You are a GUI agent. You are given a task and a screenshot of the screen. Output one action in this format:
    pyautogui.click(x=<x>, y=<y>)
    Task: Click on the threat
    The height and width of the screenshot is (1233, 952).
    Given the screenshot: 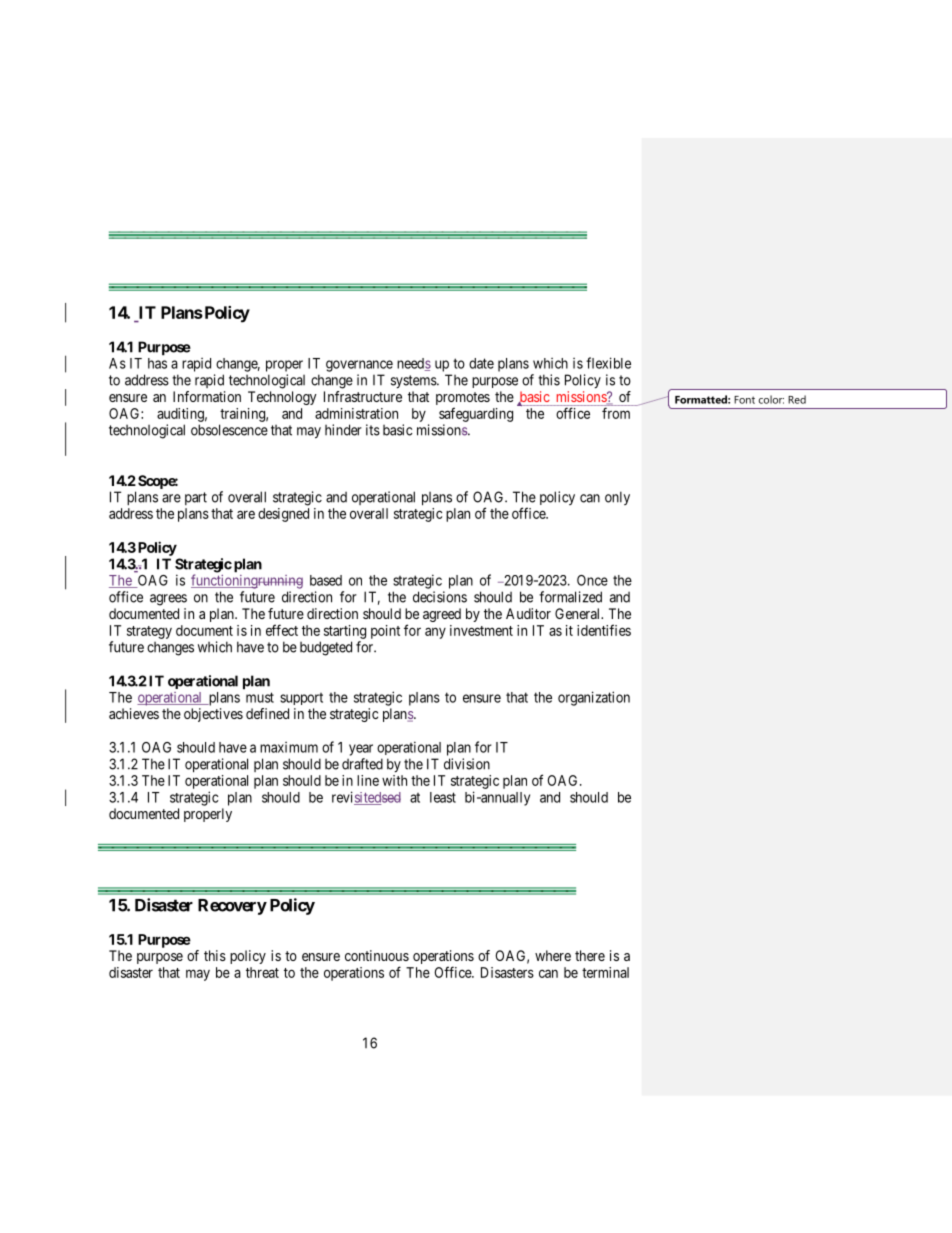 What is the action you would take?
    pyautogui.click(x=262, y=972)
